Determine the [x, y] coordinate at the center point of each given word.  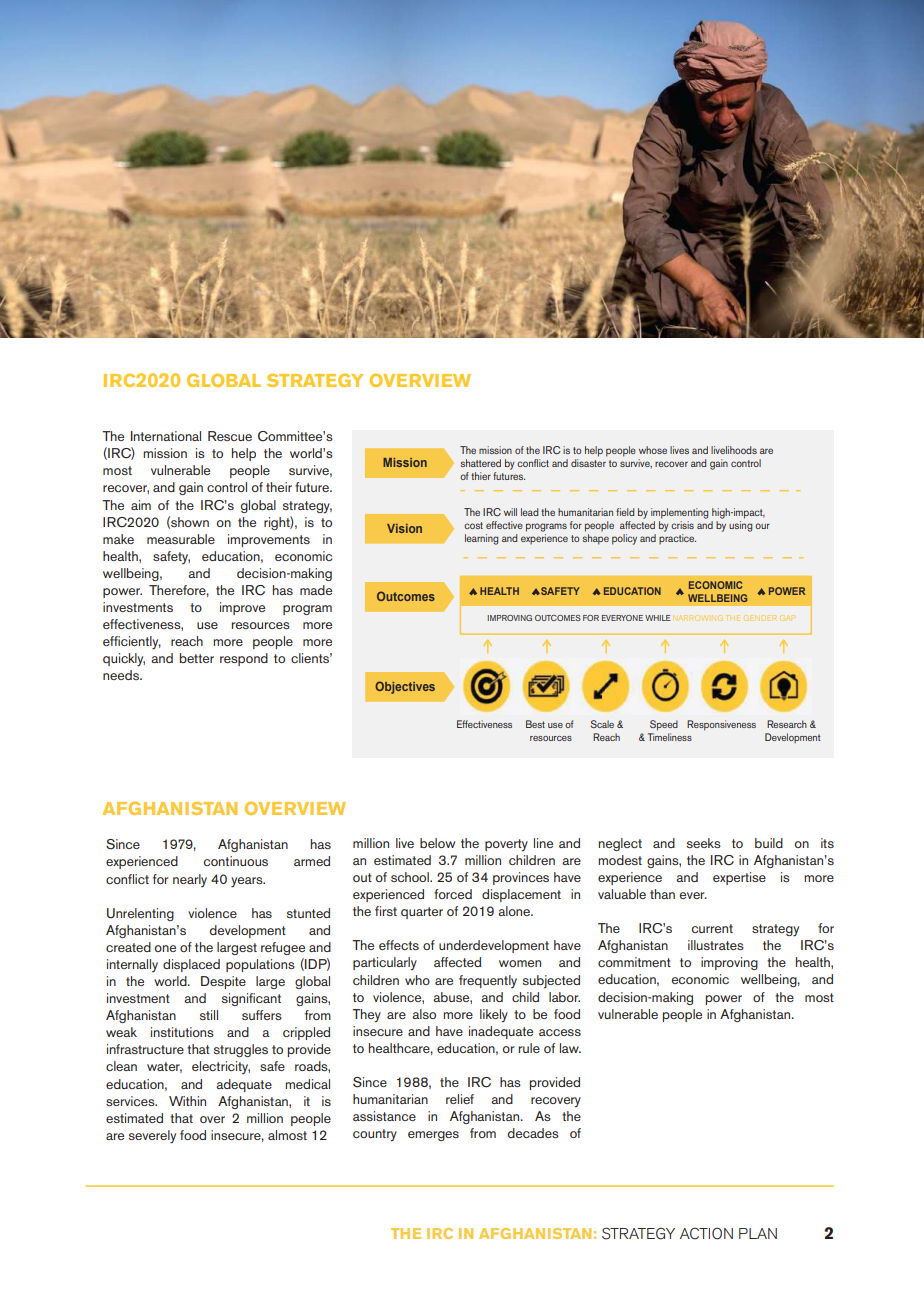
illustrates [716, 945]
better [197, 658]
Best [535, 724]
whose [653, 450]
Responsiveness [721, 725]
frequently [488, 981]
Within [187, 1101]
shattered [480, 463]
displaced [191, 965]
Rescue [230, 436]
